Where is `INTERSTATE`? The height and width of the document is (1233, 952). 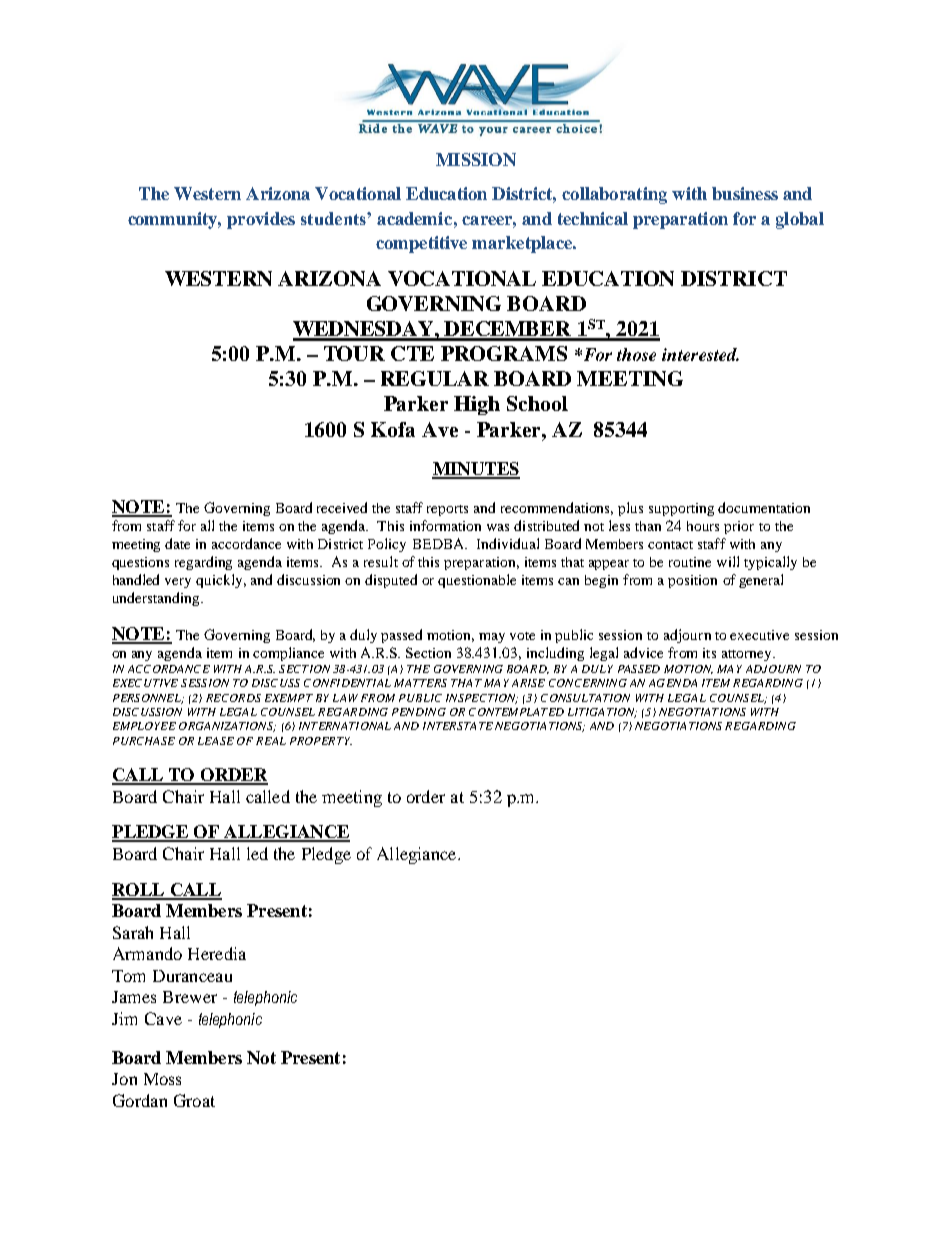 INTERSTATE is located at coordinates (458, 726).
